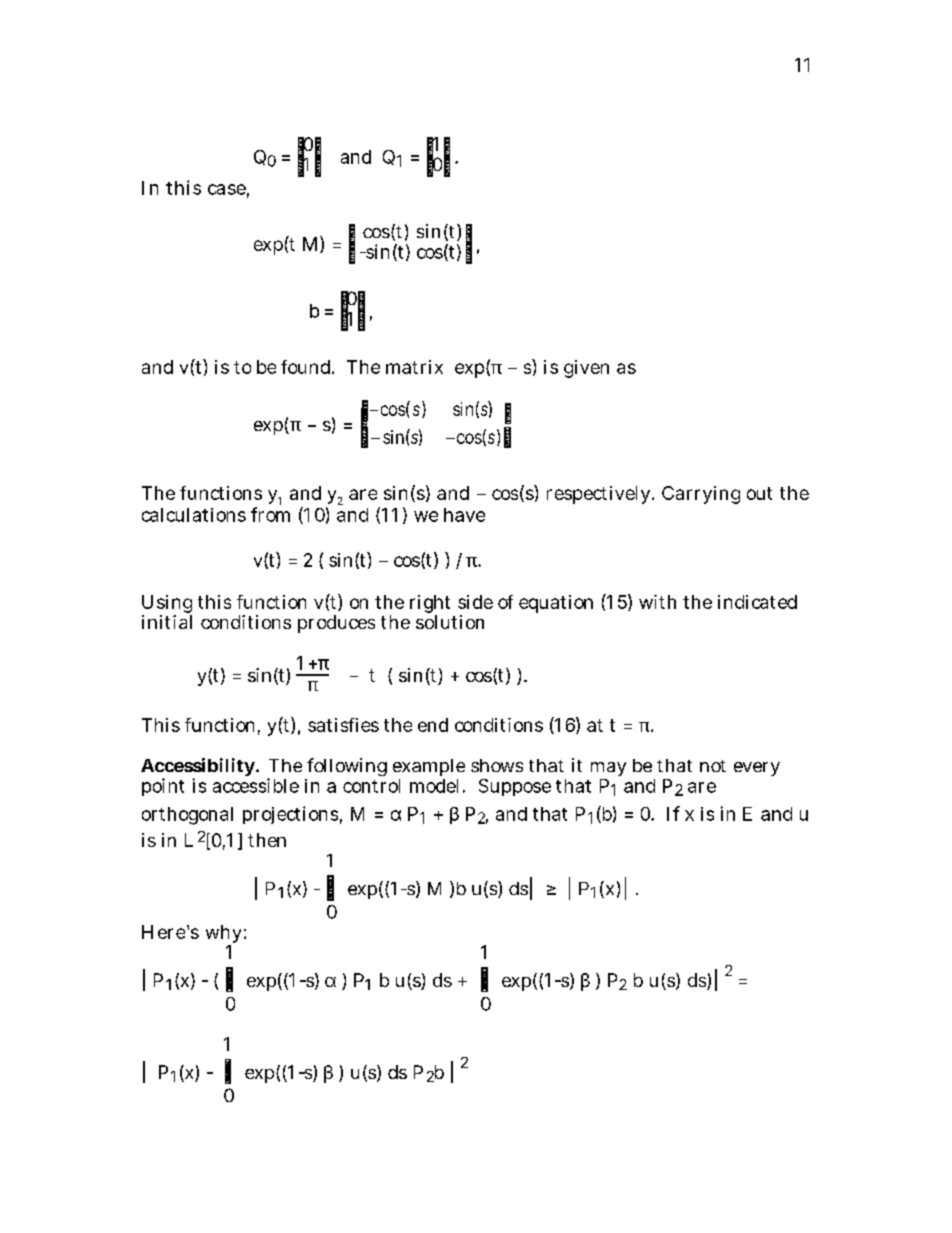 This screenshot has width=952, height=1233. What do you see at coordinates (167, 605) in the screenshot?
I see `Using` at bounding box center [167, 605].
